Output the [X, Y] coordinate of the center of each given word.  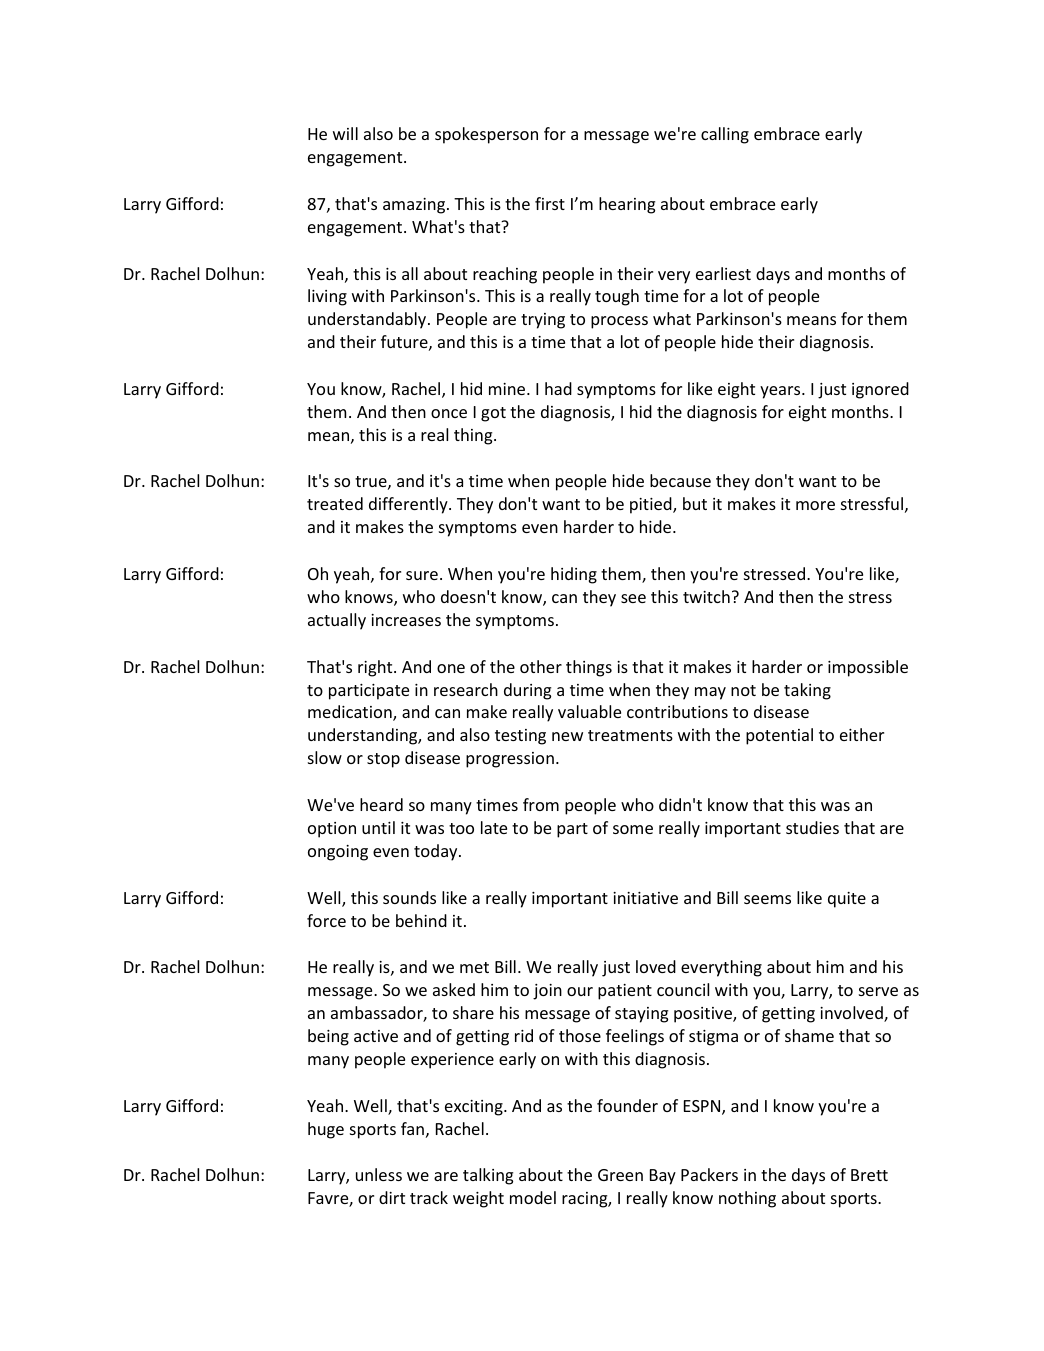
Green [620, 1175]
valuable [589, 711]
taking [807, 691]
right [376, 668]
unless [379, 1174]
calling [725, 135]
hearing [627, 205]
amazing [415, 206]
